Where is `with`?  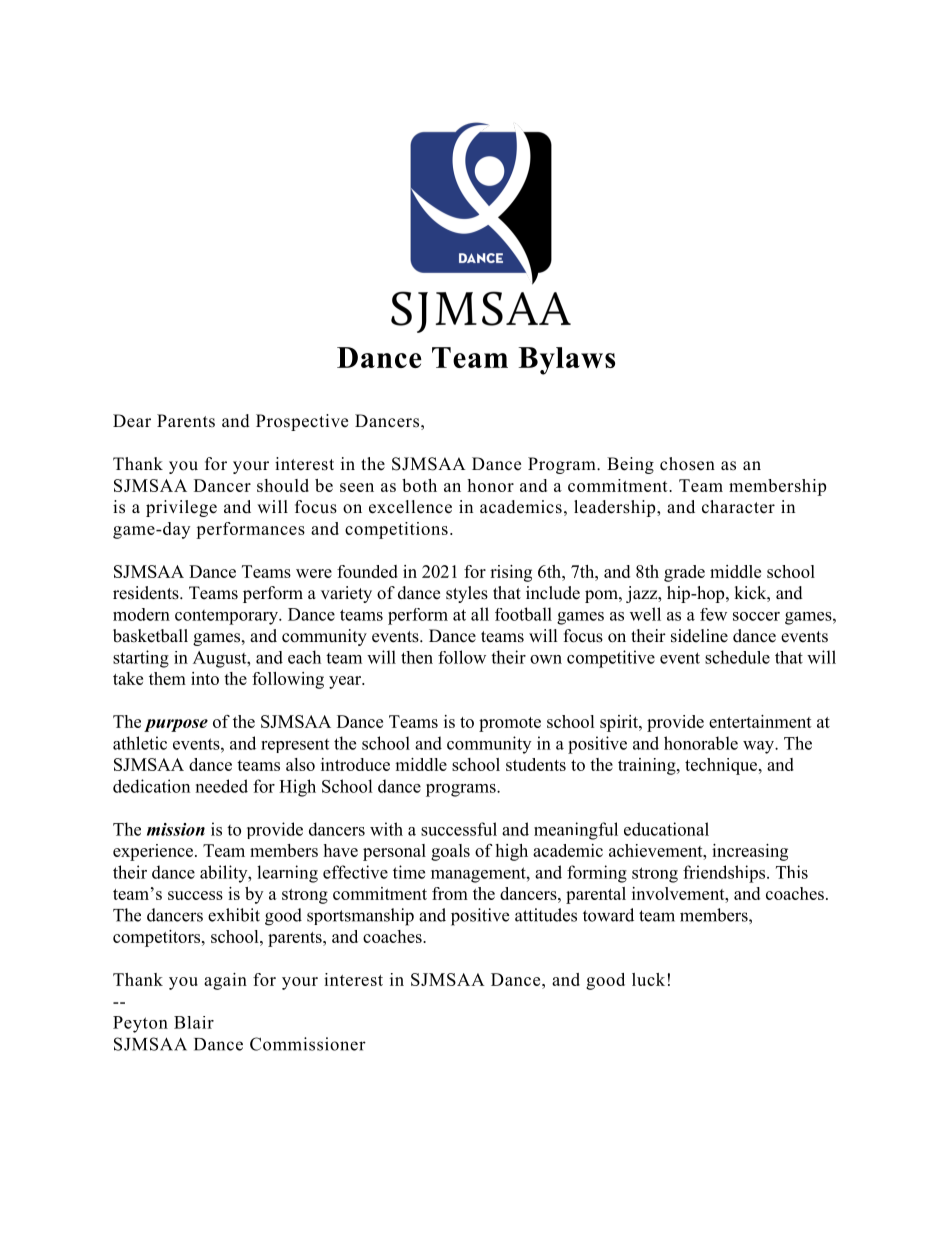 with is located at coordinates (386, 829).
